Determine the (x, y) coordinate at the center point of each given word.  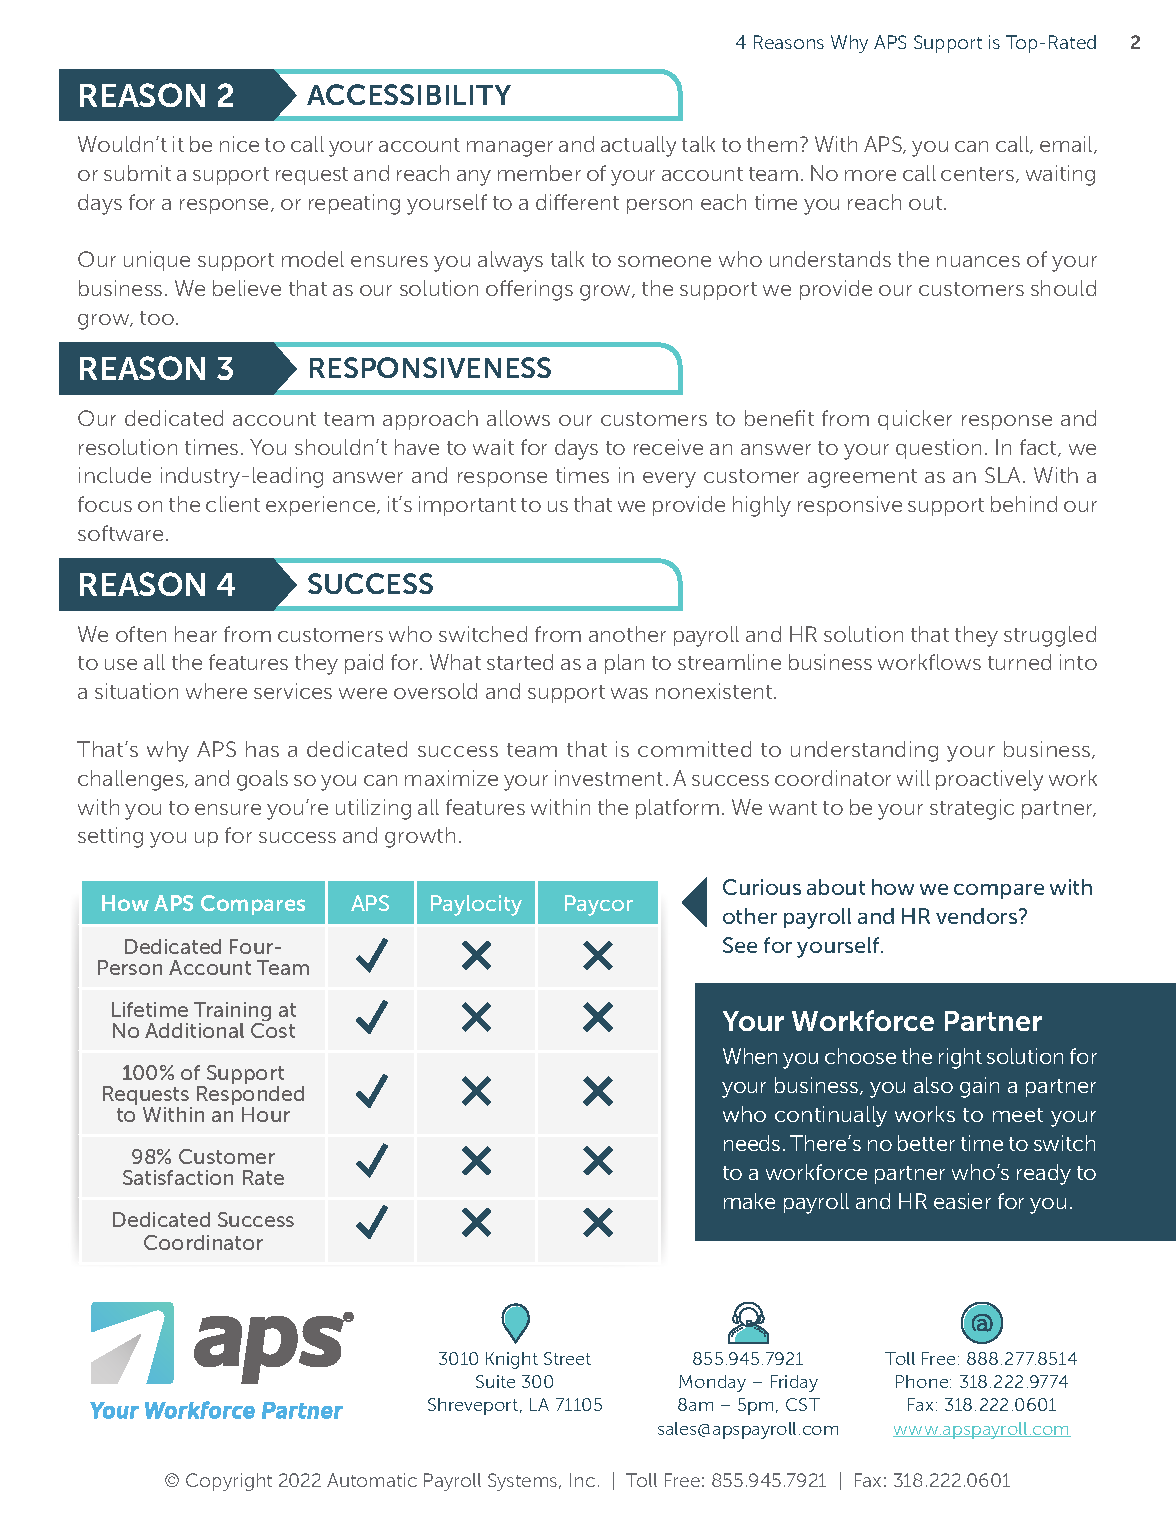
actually (638, 146)
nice (239, 144)
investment (609, 778)
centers (979, 175)
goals (262, 780)
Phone (923, 1381)
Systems (524, 1482)
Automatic (372, 1480)
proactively (989, 780)
